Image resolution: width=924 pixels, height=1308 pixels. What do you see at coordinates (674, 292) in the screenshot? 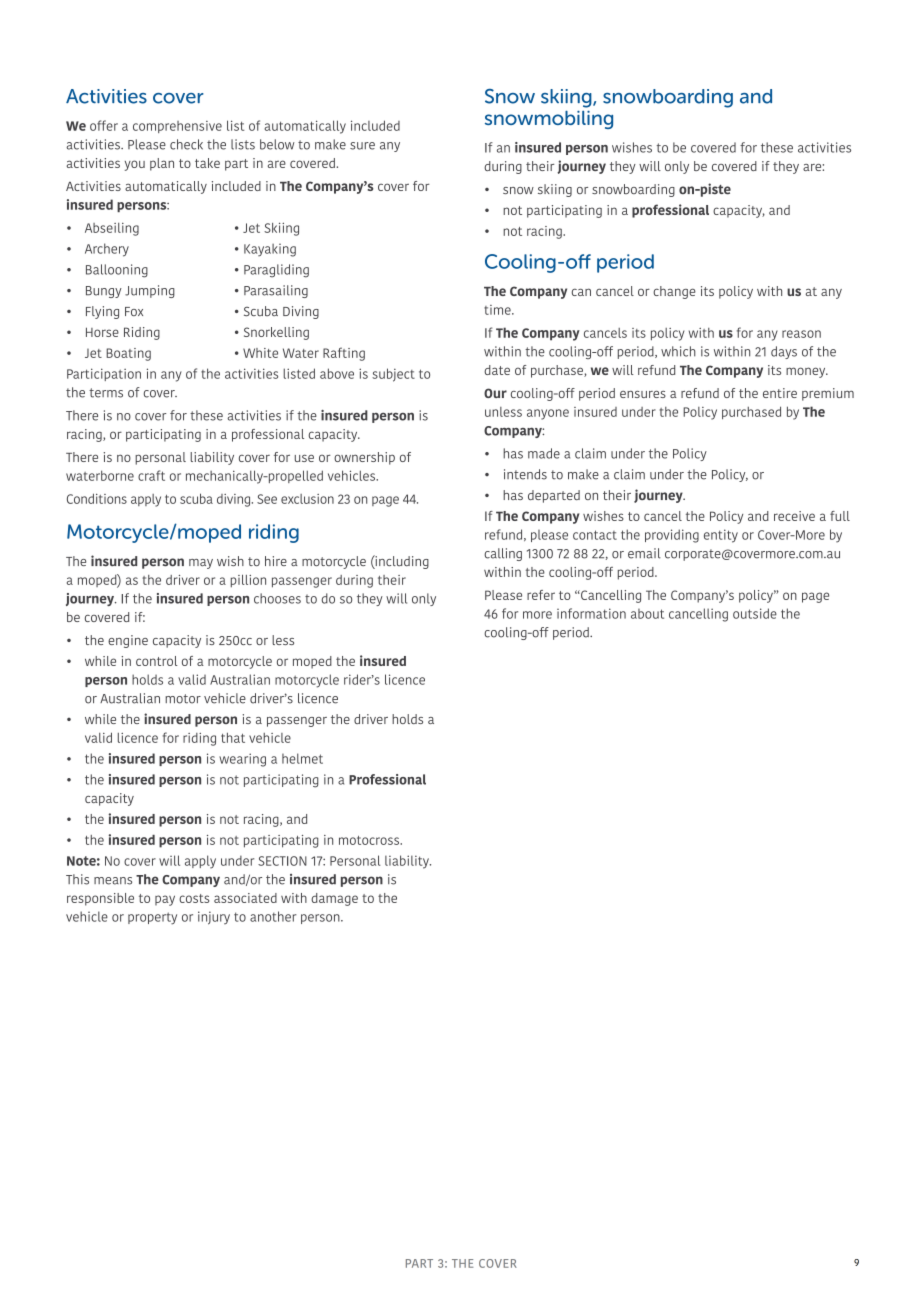
I see `change` at bounding box center [674, 292].
